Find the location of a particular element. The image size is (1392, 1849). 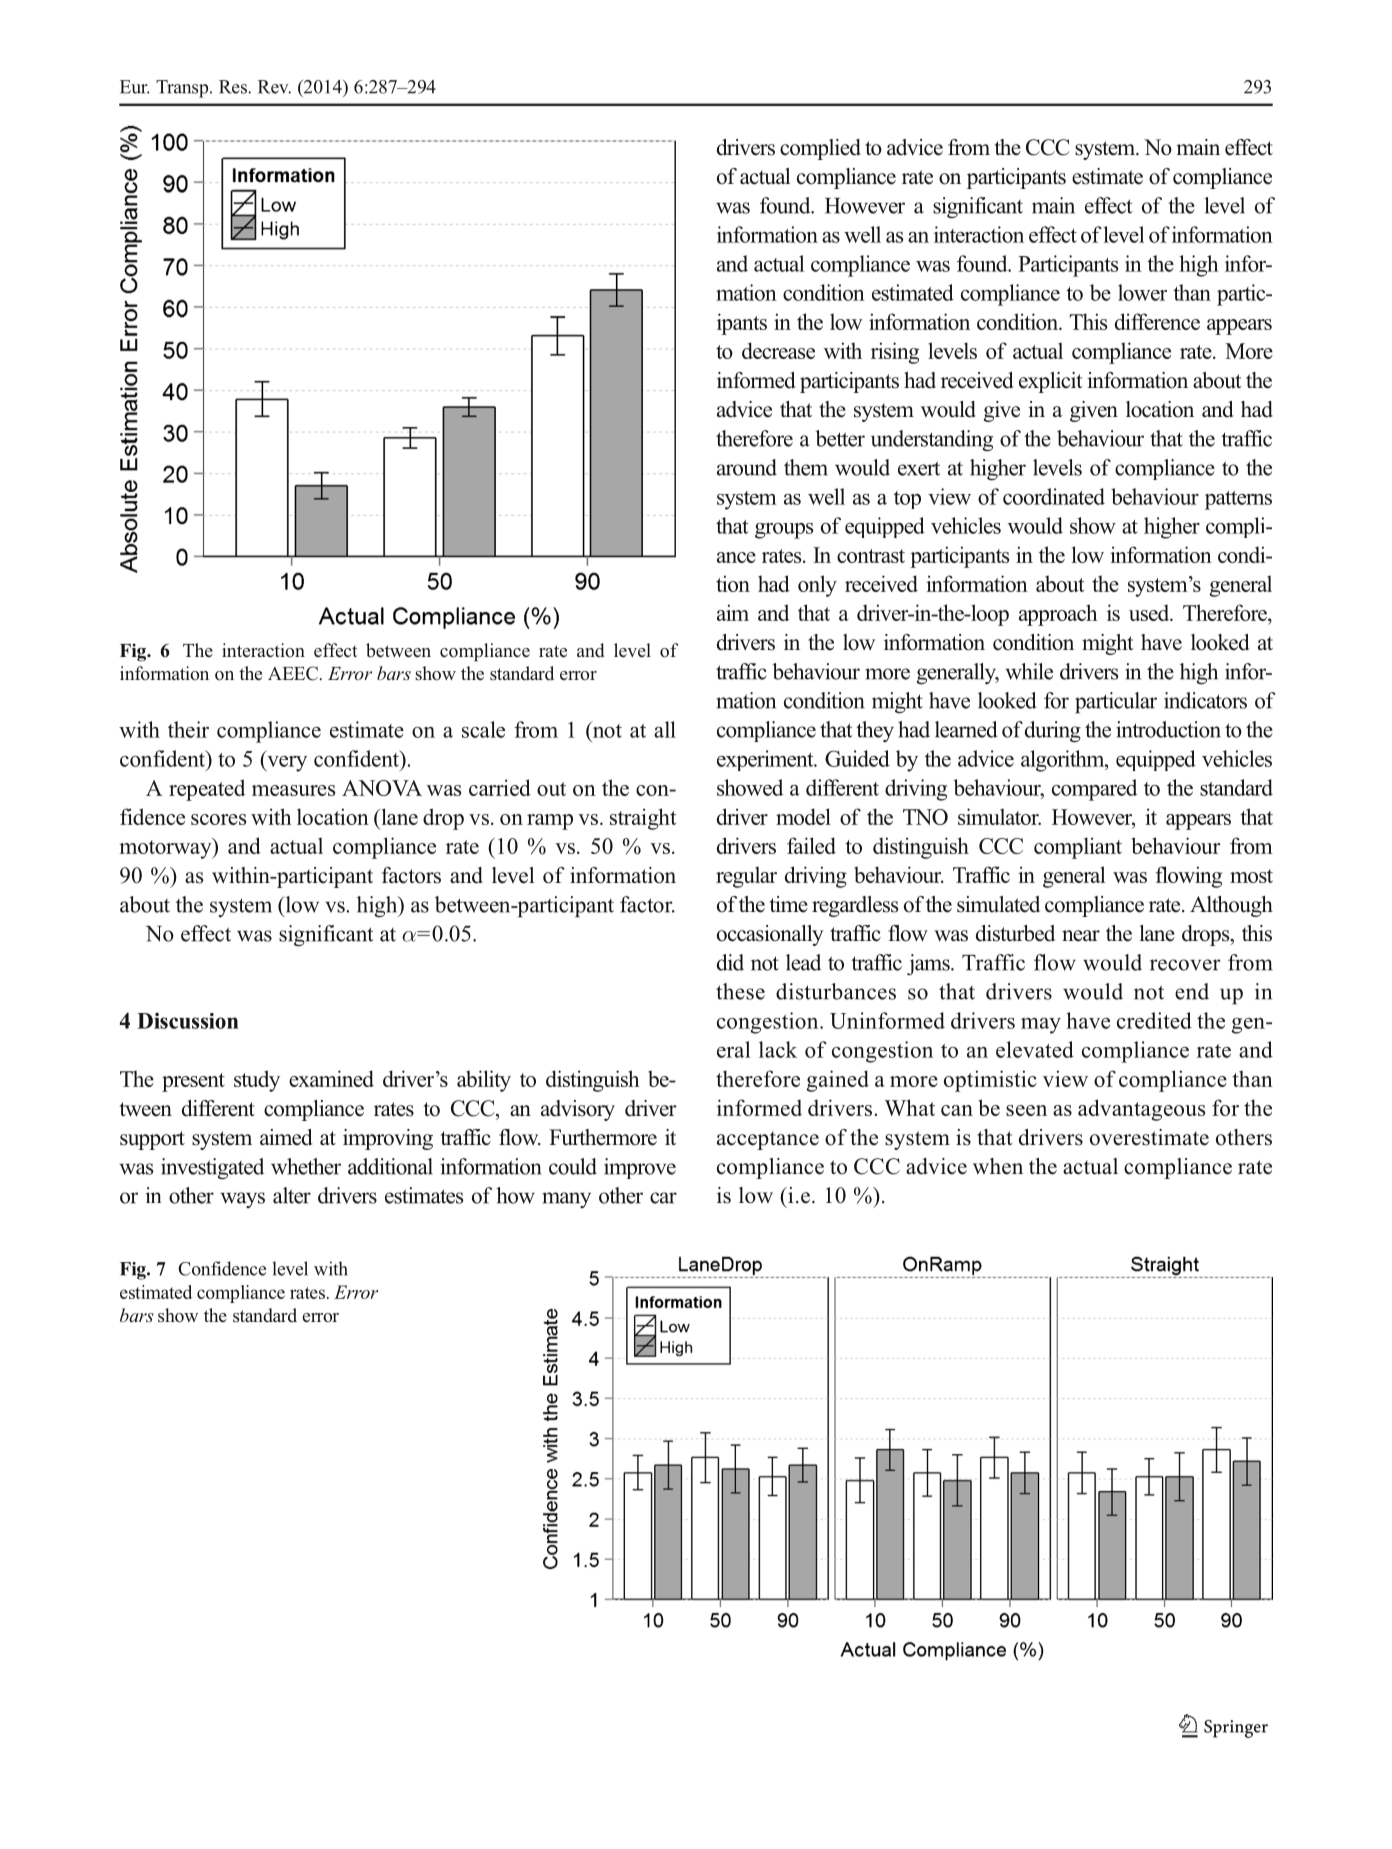

improve is located at coordinates (640, 1168).
